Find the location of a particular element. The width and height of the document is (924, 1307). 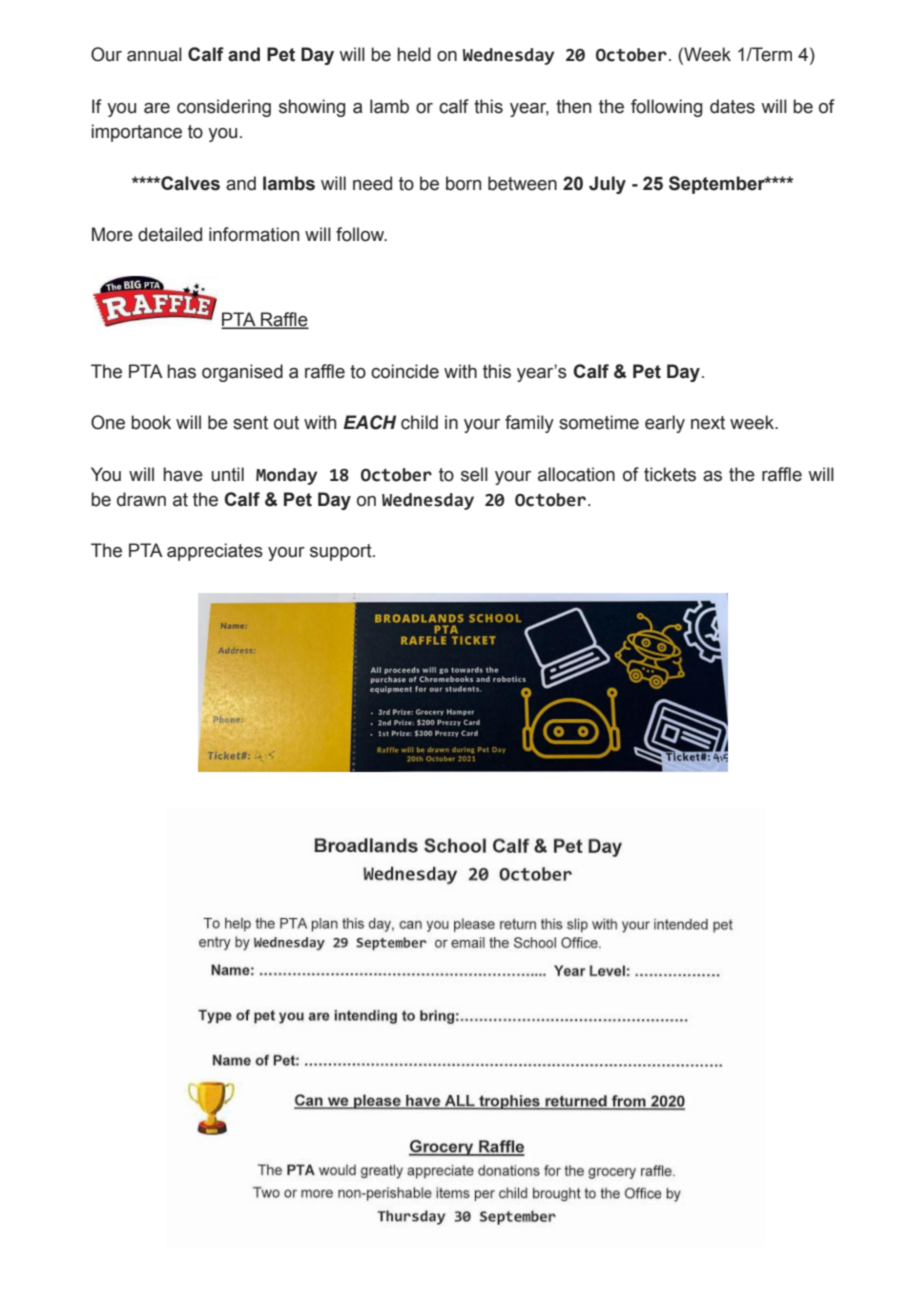

dates is located at coordinates (732, 106).
